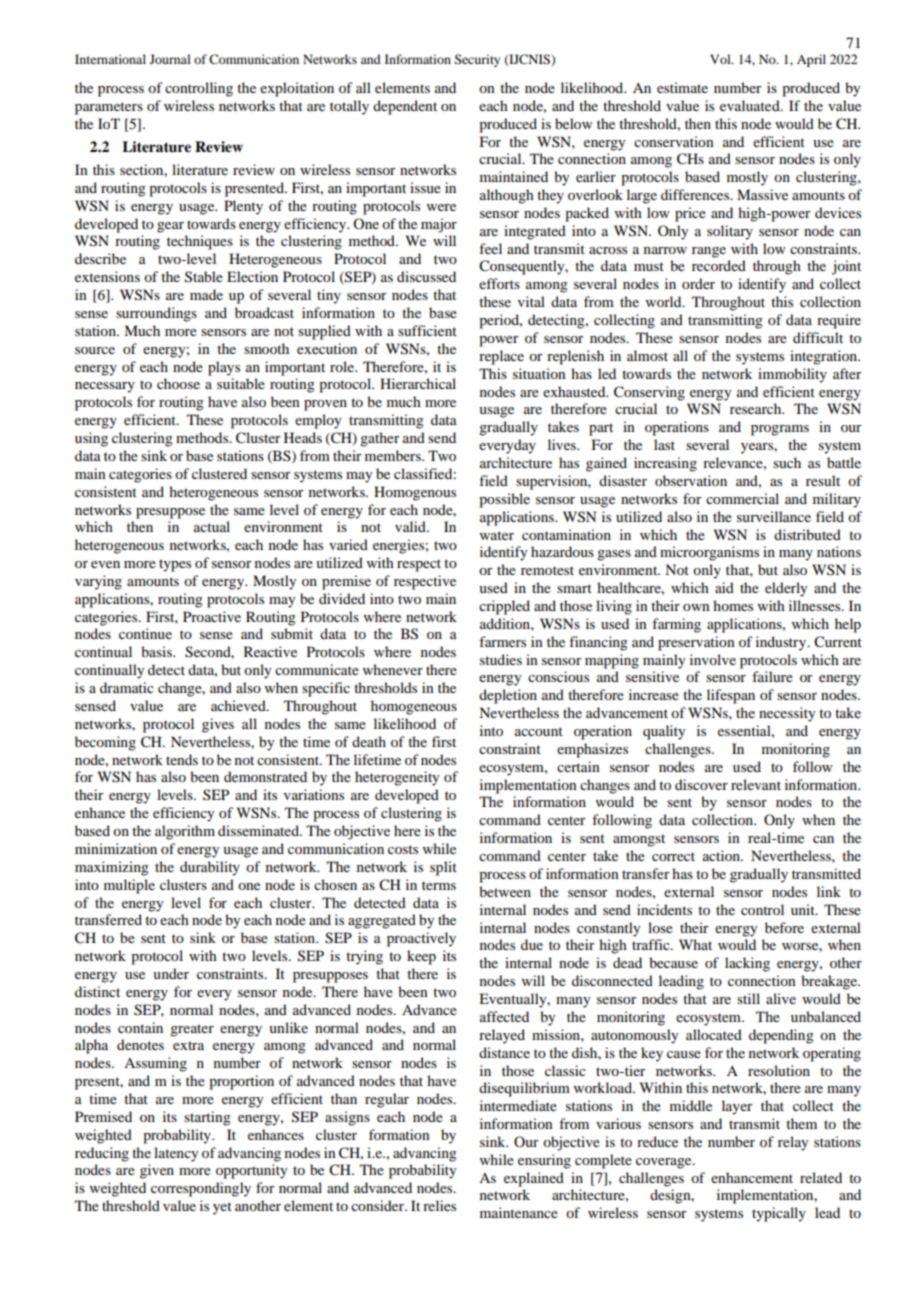 This image has width=924, height=1308. What do you see at coordinates (201, 1189) in the image?
I see `correspondingly` at bounding box center [201, 1189].
